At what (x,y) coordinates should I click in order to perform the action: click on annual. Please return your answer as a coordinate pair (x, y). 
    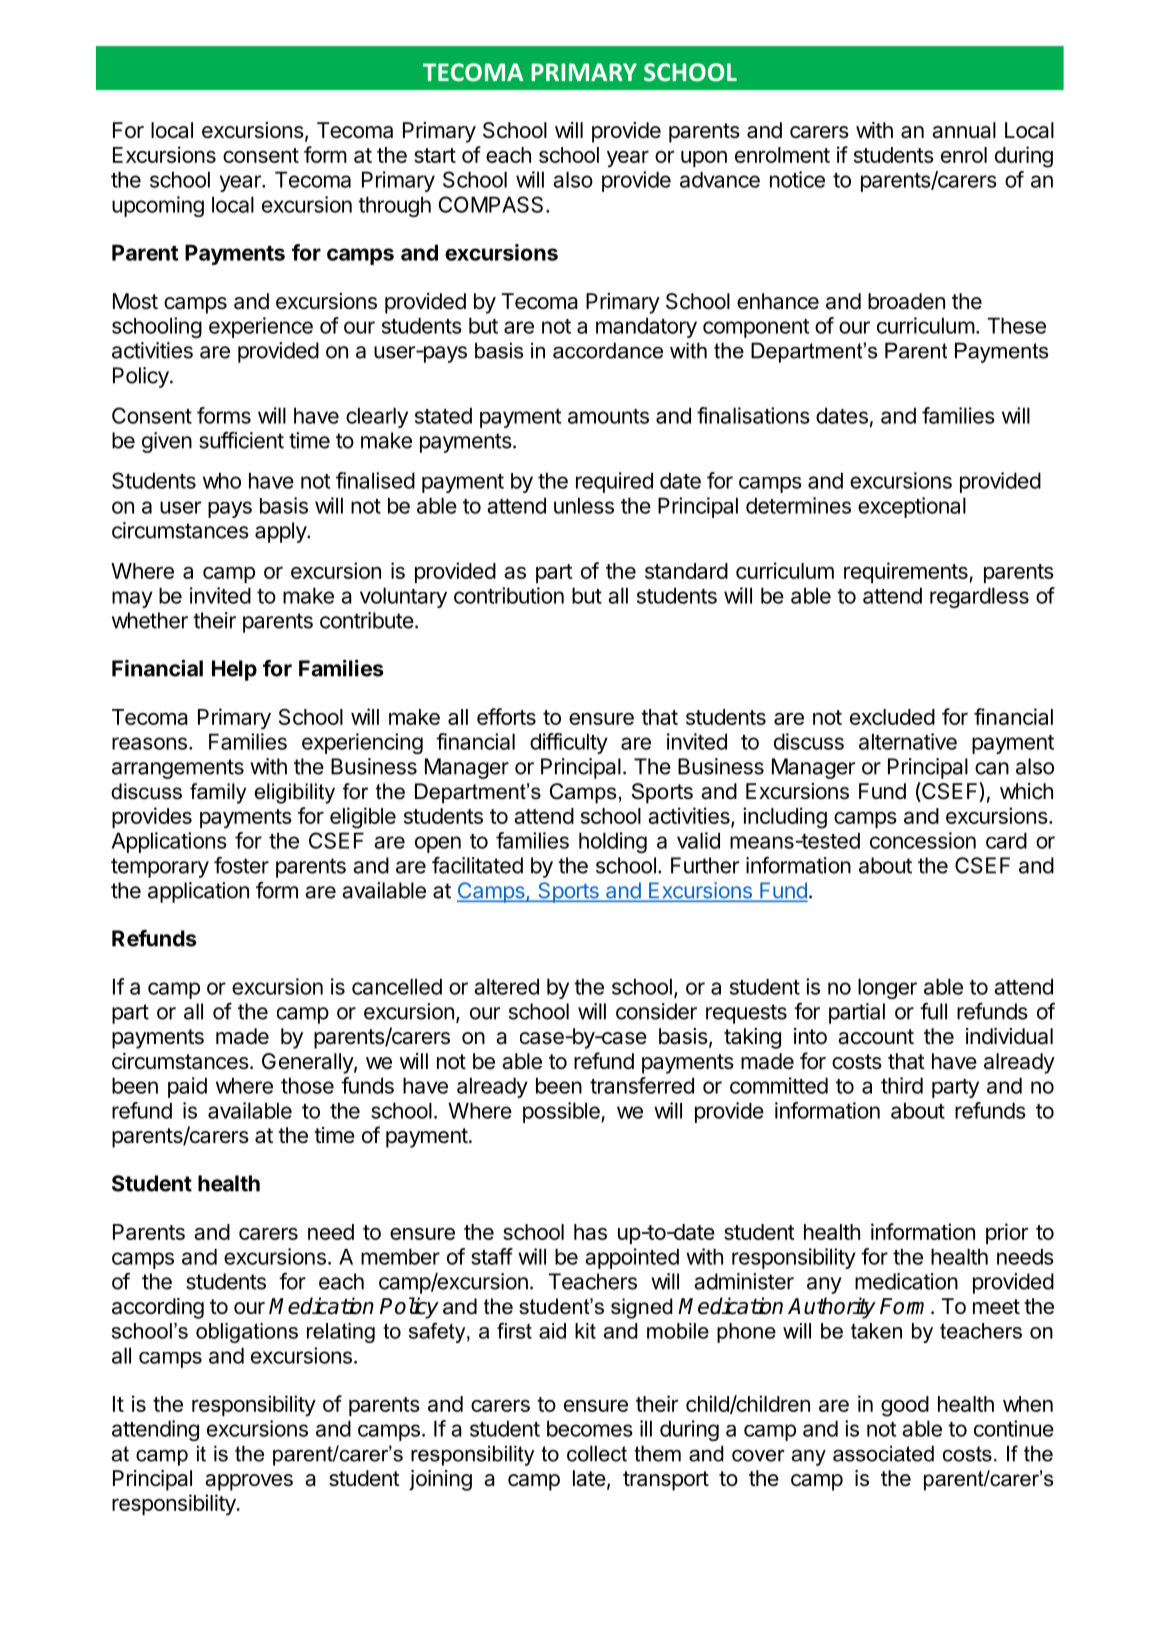
    Looking at the image, I should click on (964, 130).
